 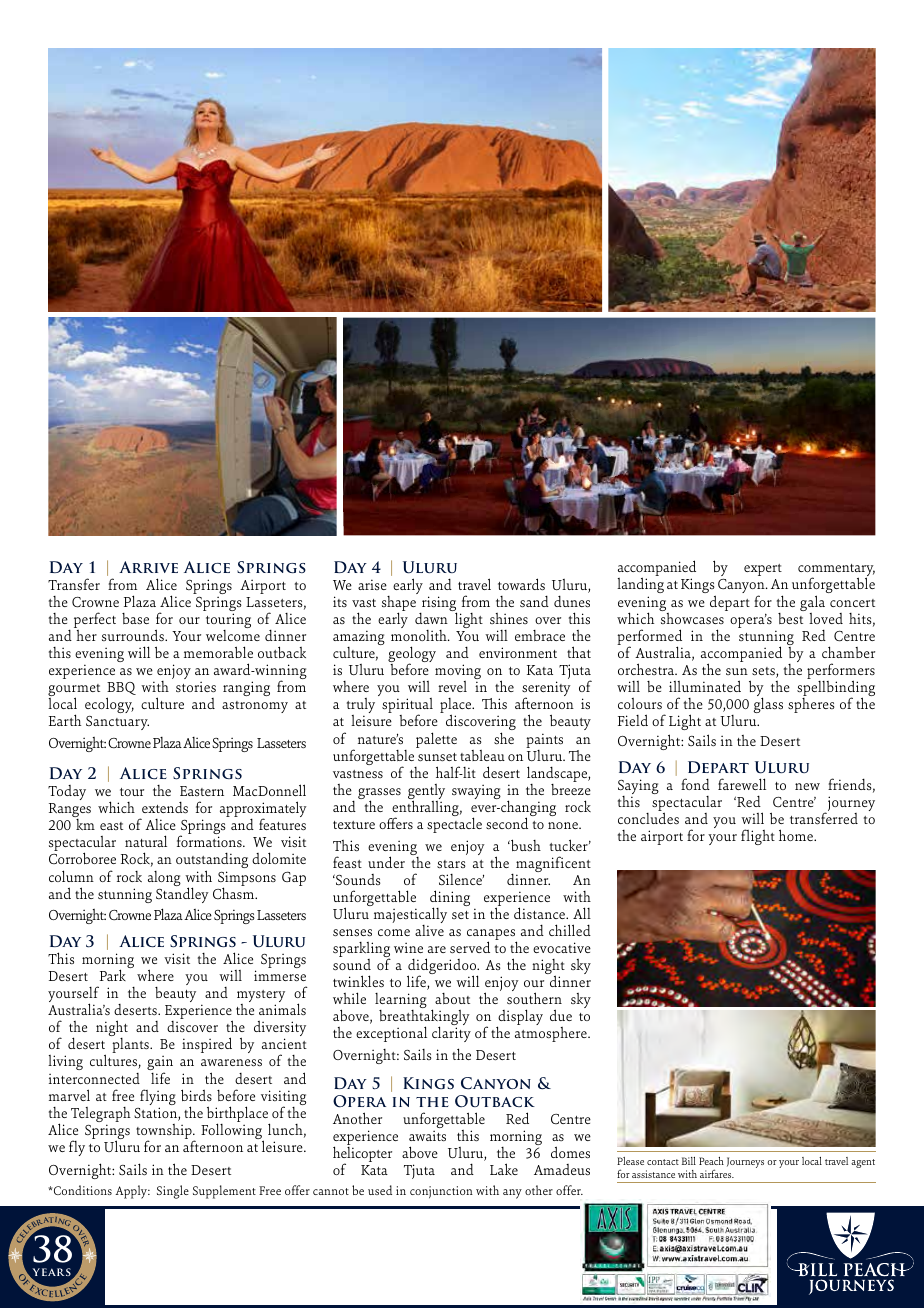 What do you see at coordinates (768, 705) in the screenshot?
I see `glass` at bounding box center [768, 705].
